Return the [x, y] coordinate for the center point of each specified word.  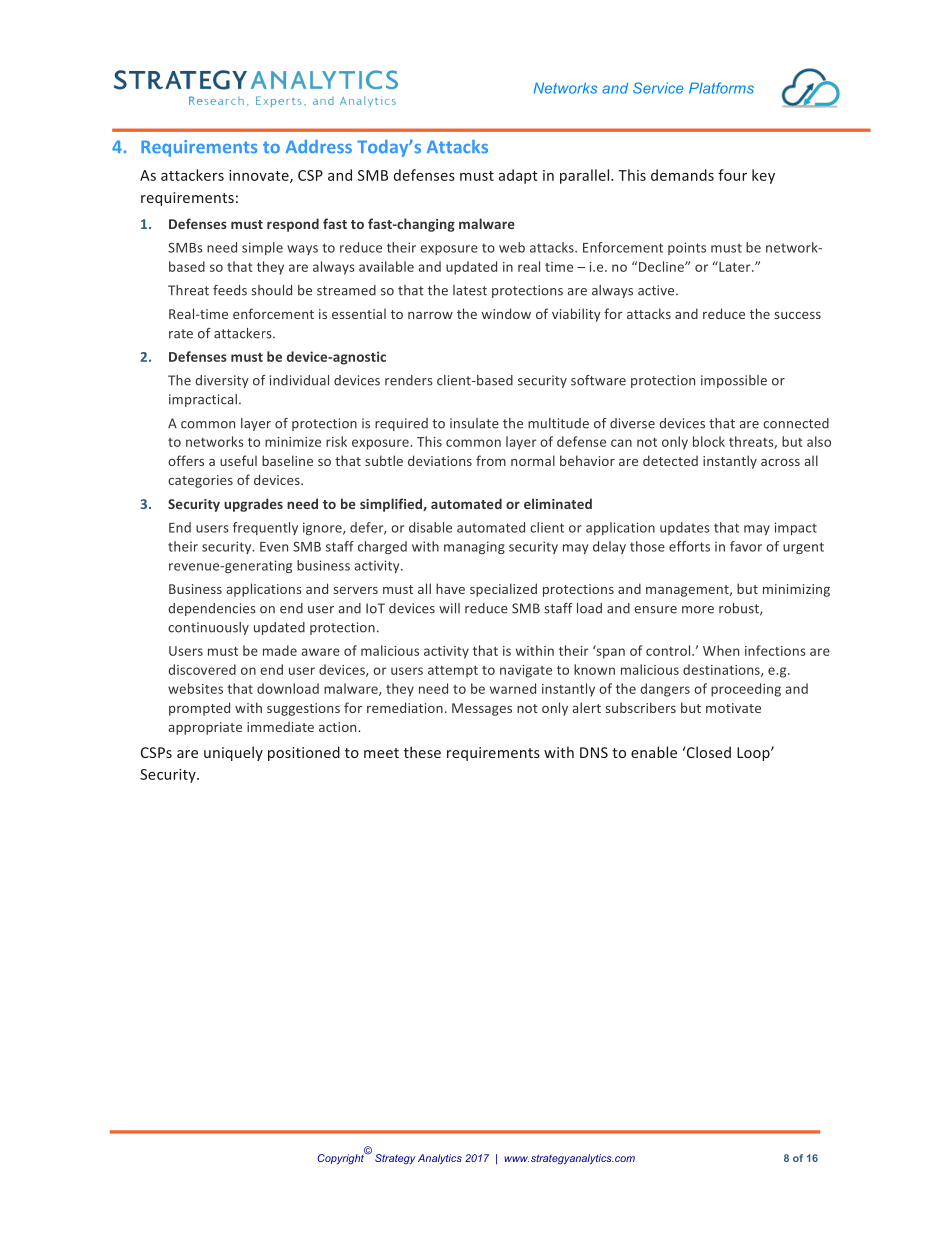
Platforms [721, 88]
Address [319, 146]
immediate [280, 727]
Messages [482, 709]
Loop [754, 754]
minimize [293, 442]
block [709, 441]
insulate [474, 423]
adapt [518, 176]
